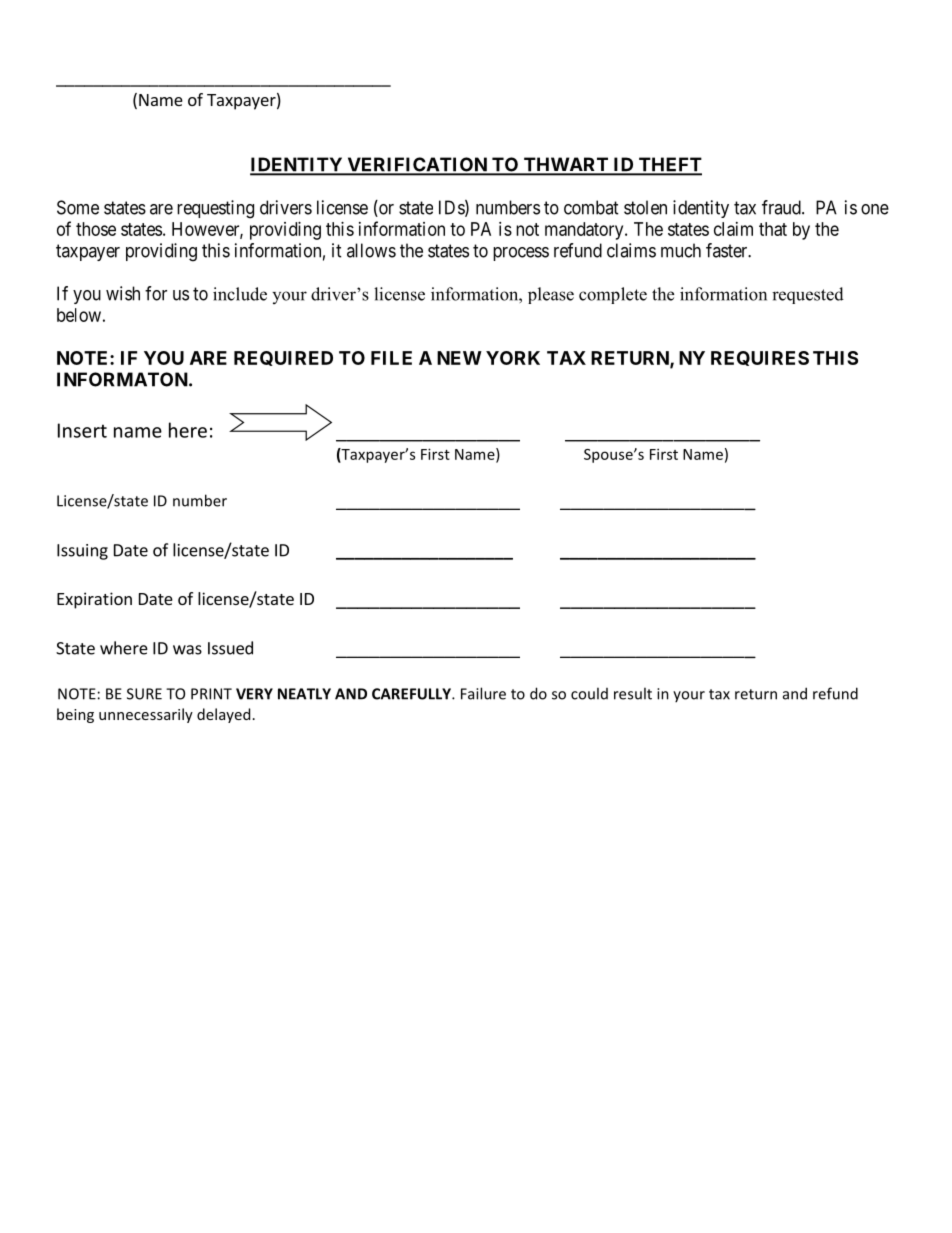 This document has height=1233, width=952. I want to click on fraud, so click(782, 207).
